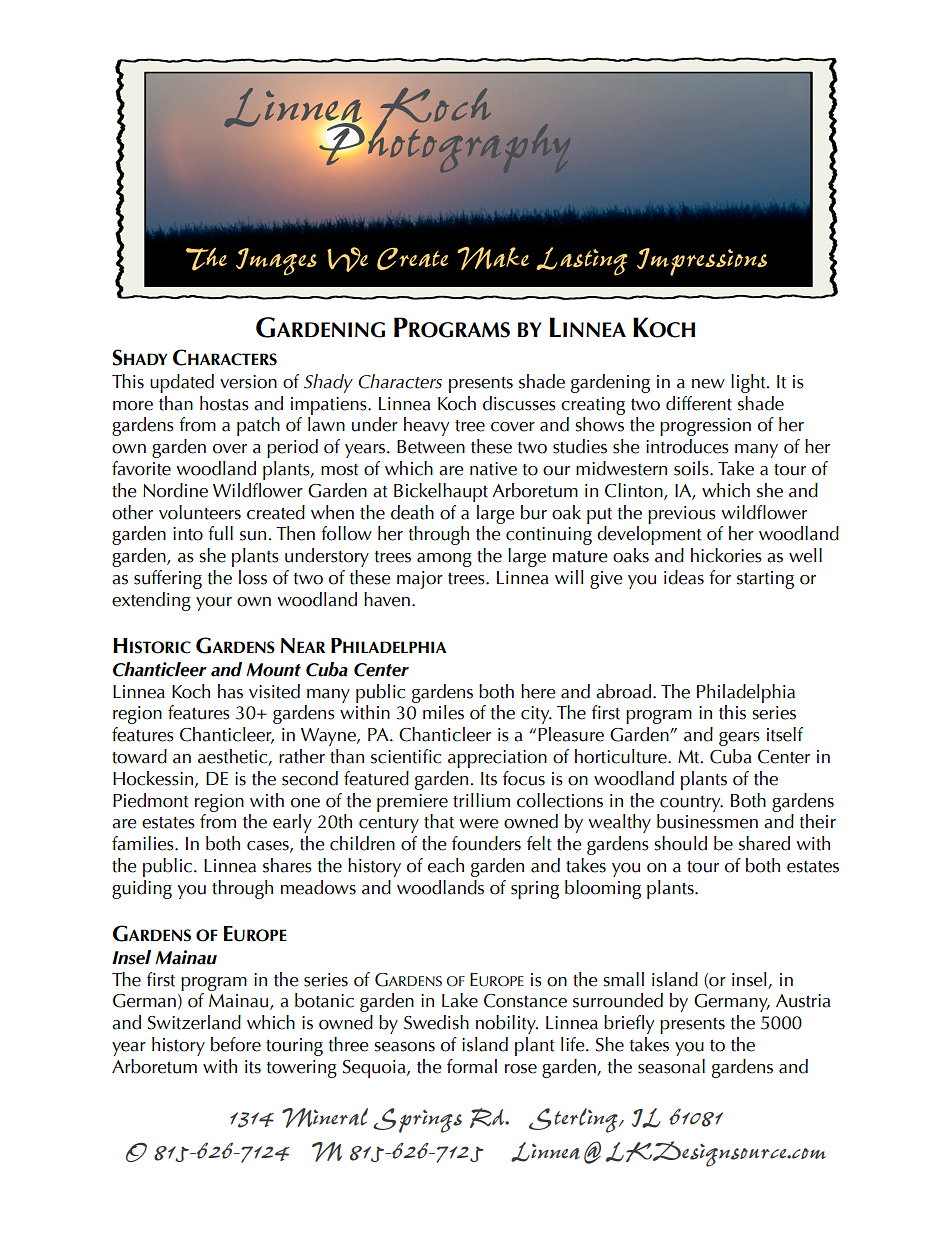 This document has height=1233, width=952. Describe the element at coordinates (472, 1066) in the document. I see `formal` at that location.
